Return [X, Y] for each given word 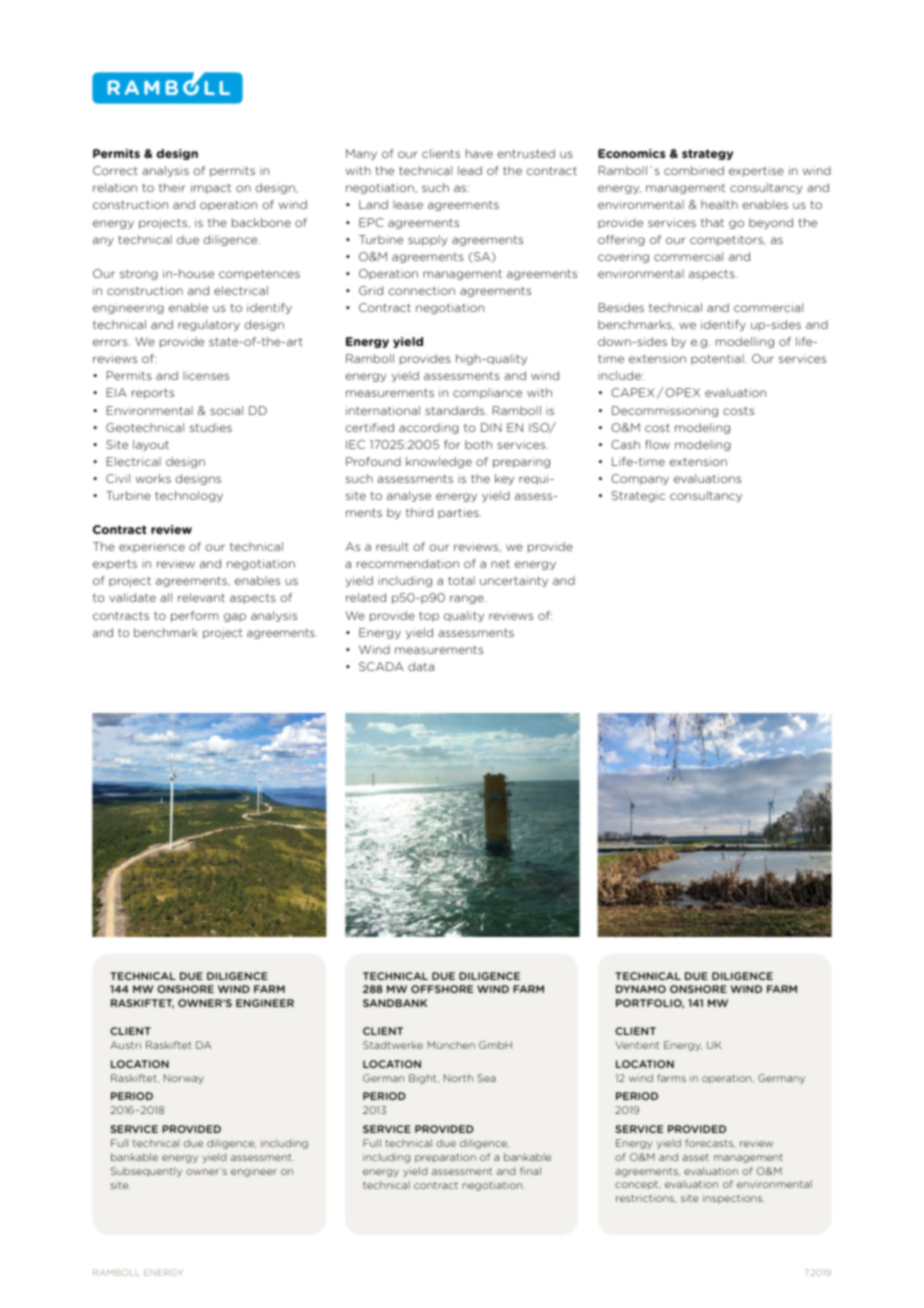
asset [695, 1157]
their [172, 187]
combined [694, 170]
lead [470, 170]
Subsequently [146, 1172]
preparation [445, 1158]
